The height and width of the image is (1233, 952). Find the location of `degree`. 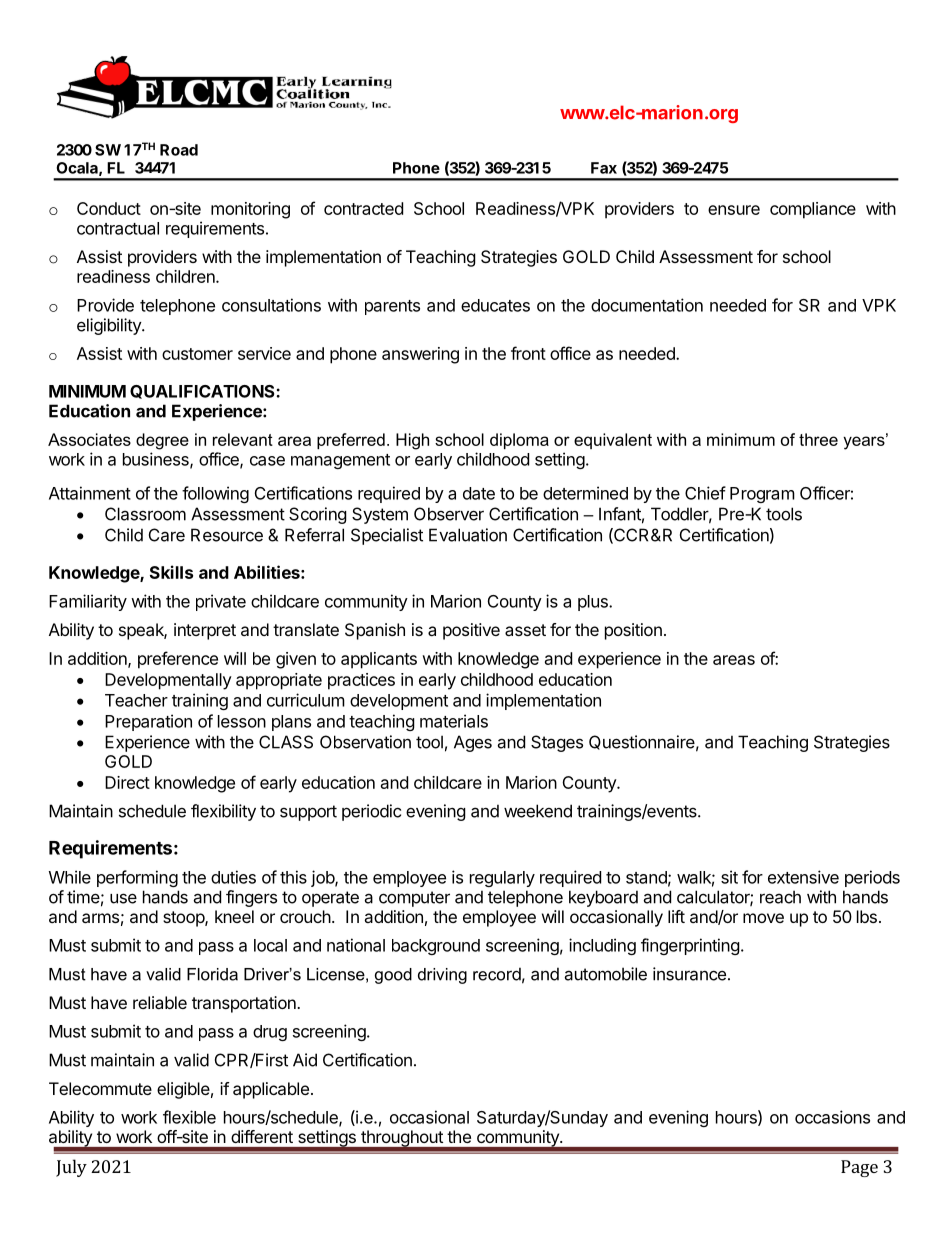

degree is located at coordinates (162, 441).
